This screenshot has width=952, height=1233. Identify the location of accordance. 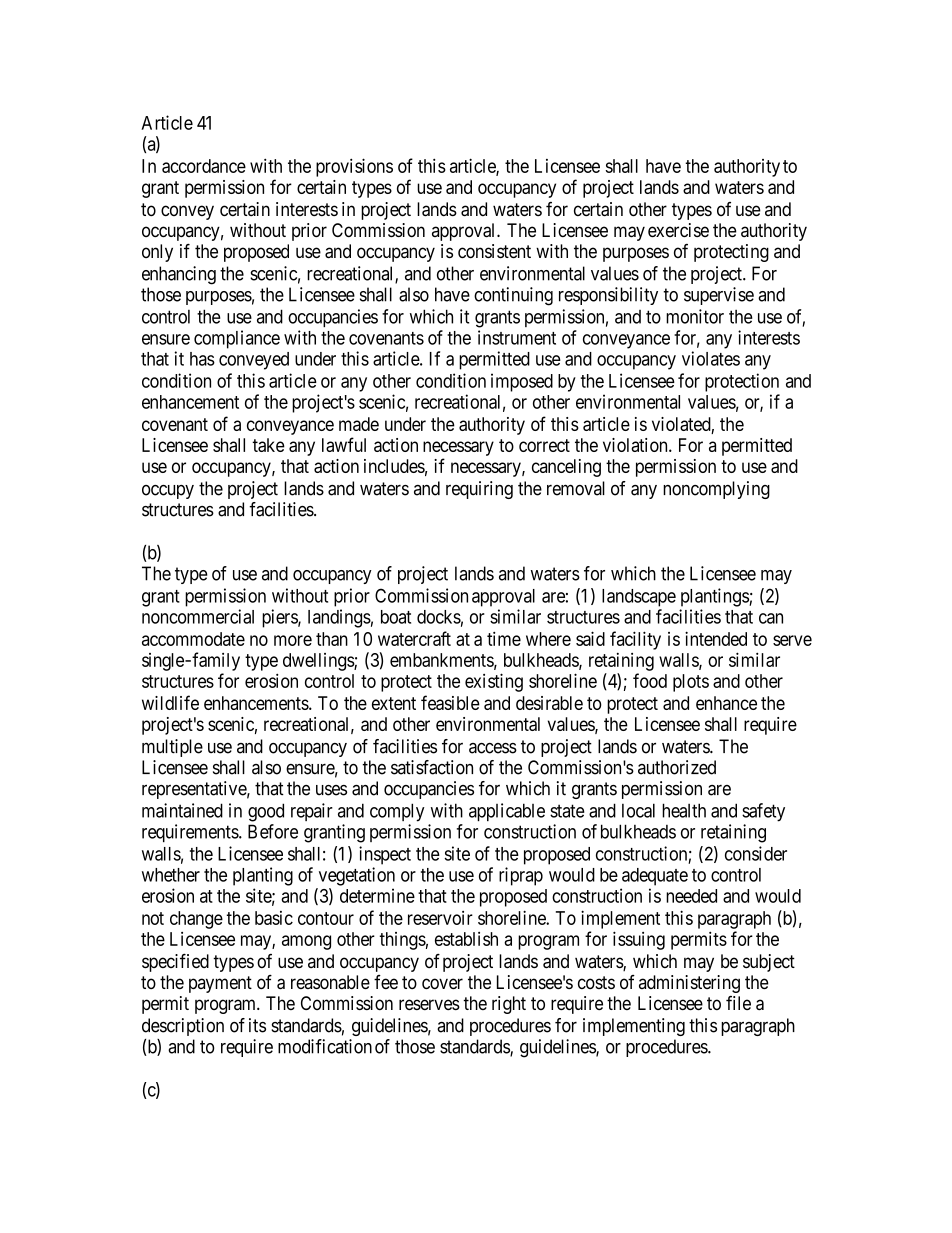
(204, 166).
